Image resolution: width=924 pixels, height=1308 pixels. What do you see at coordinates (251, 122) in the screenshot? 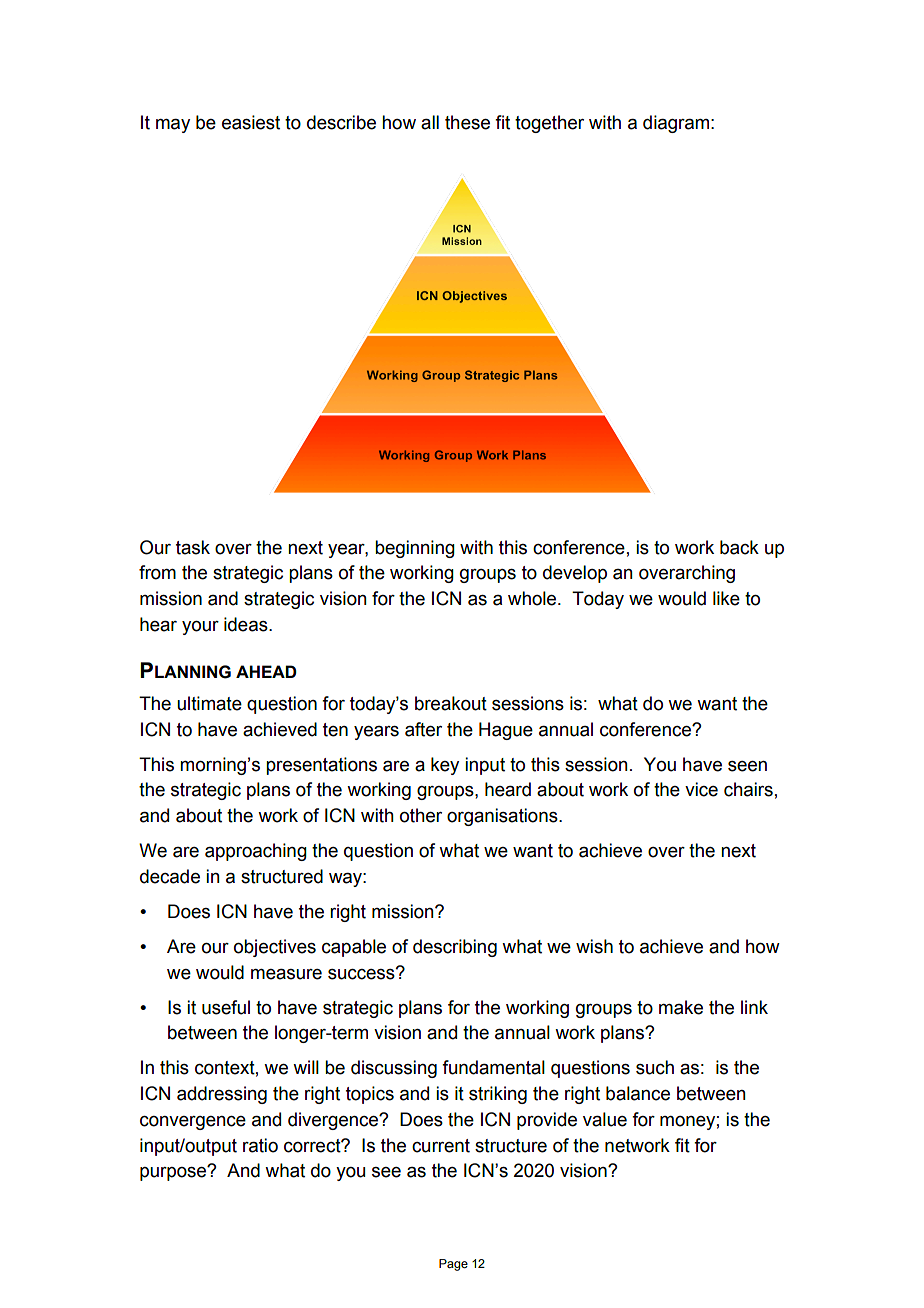
I see `easiest` at bounding box center [251, 122].
